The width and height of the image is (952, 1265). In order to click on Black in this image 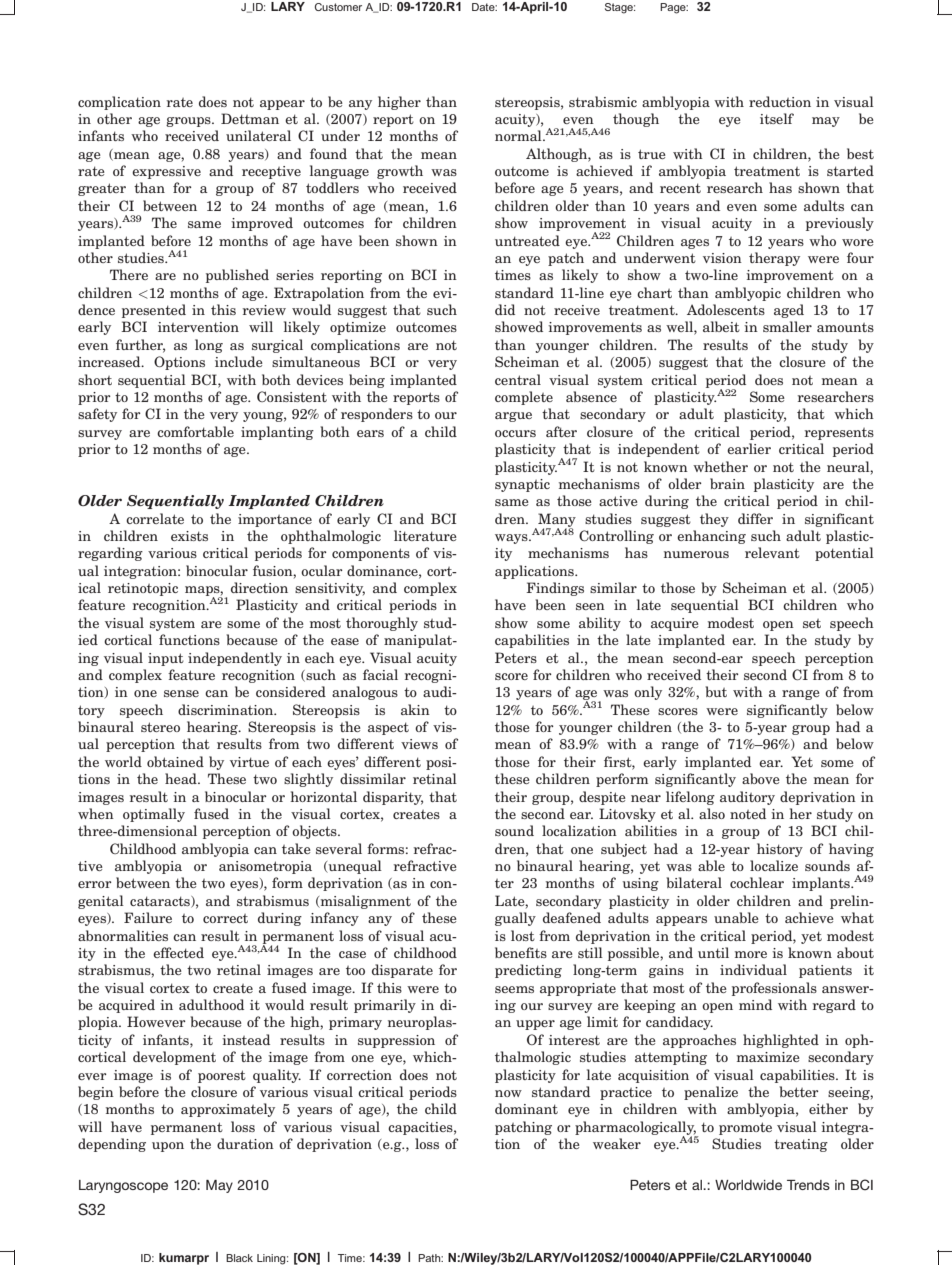, I will do `click(239, 1258)`.
